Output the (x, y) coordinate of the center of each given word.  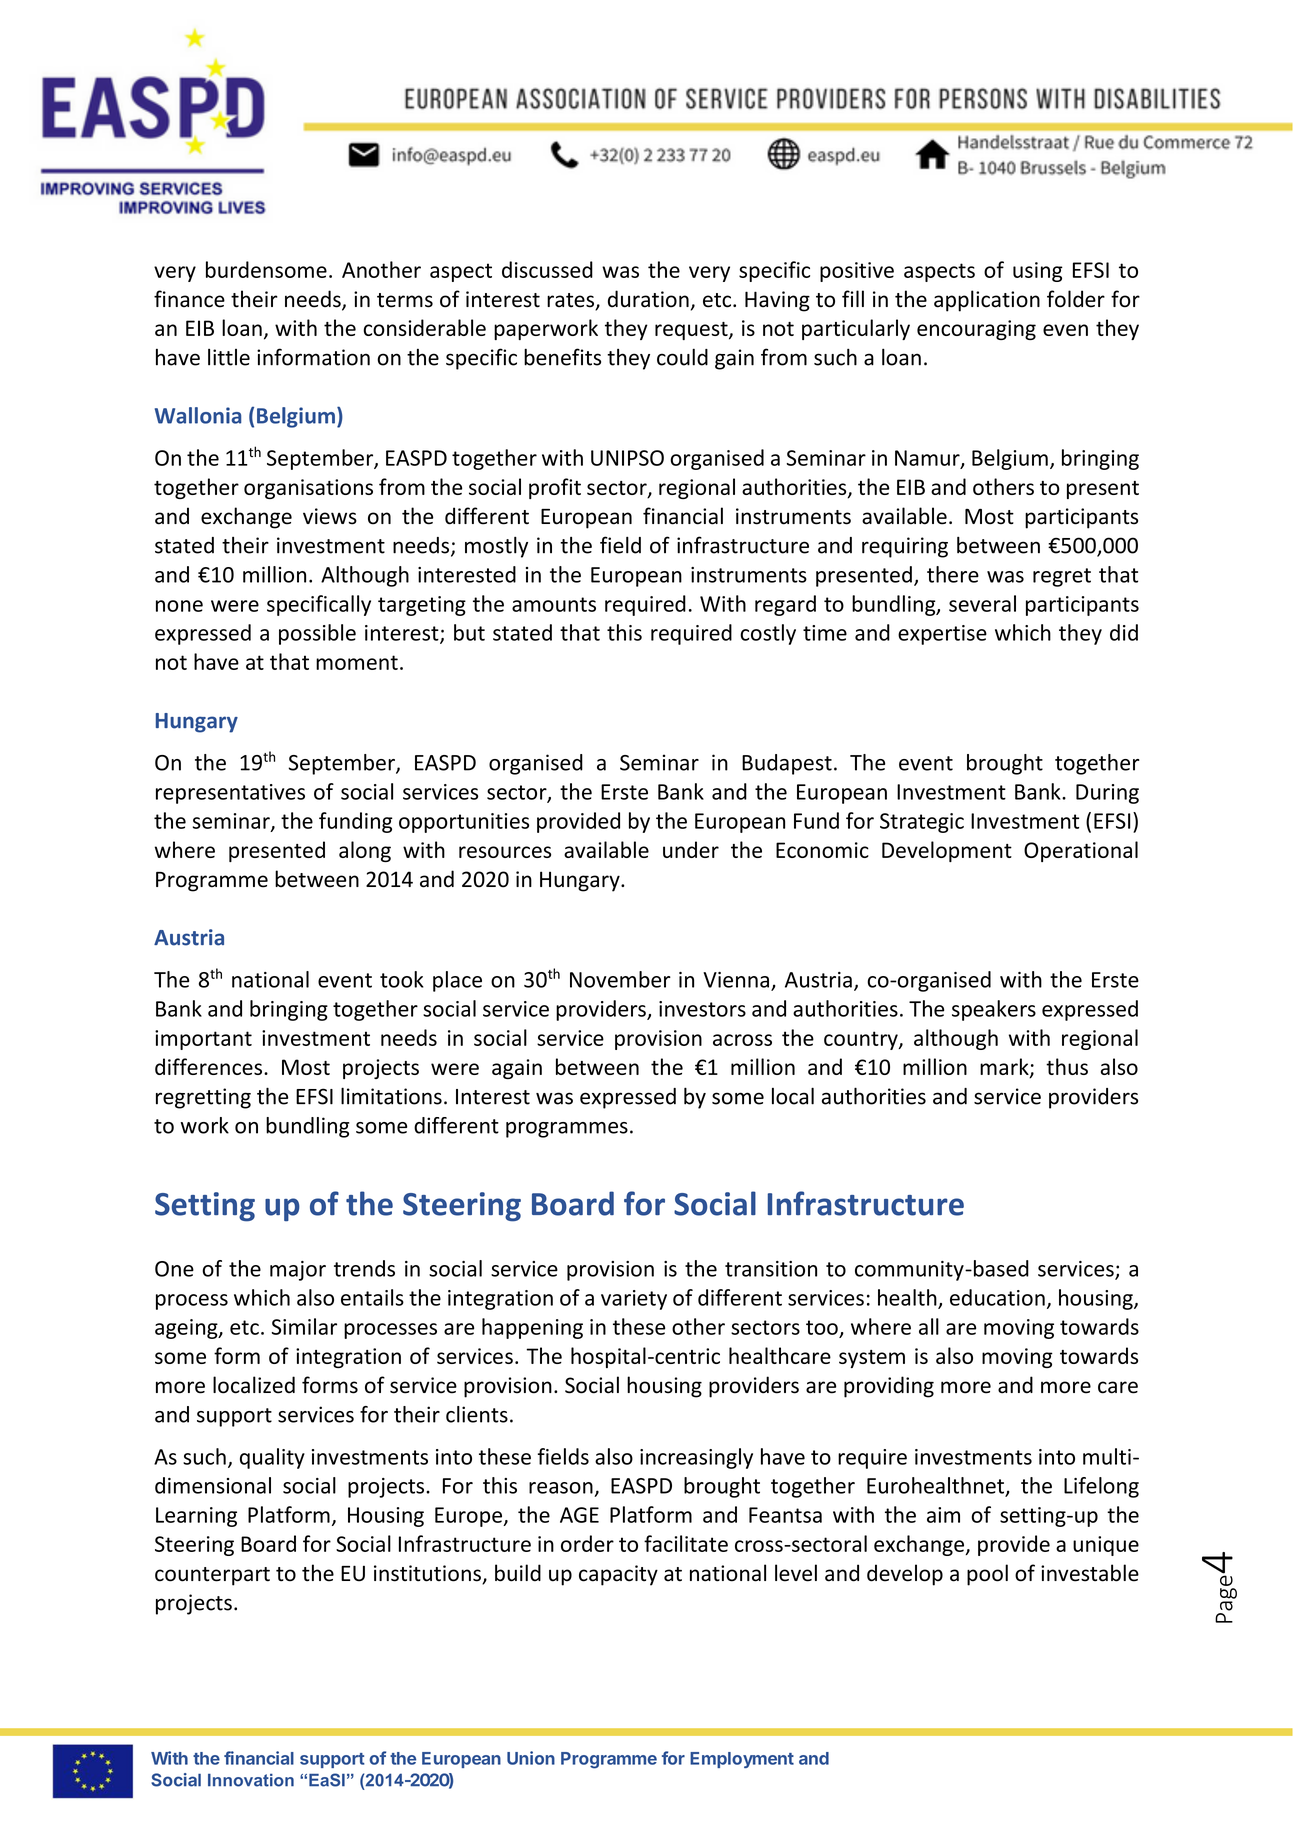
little (229, 357)
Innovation (251, 1780)
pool (987, 1575)
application (987, 301)
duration (648, 299)
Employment (742, 1760)
